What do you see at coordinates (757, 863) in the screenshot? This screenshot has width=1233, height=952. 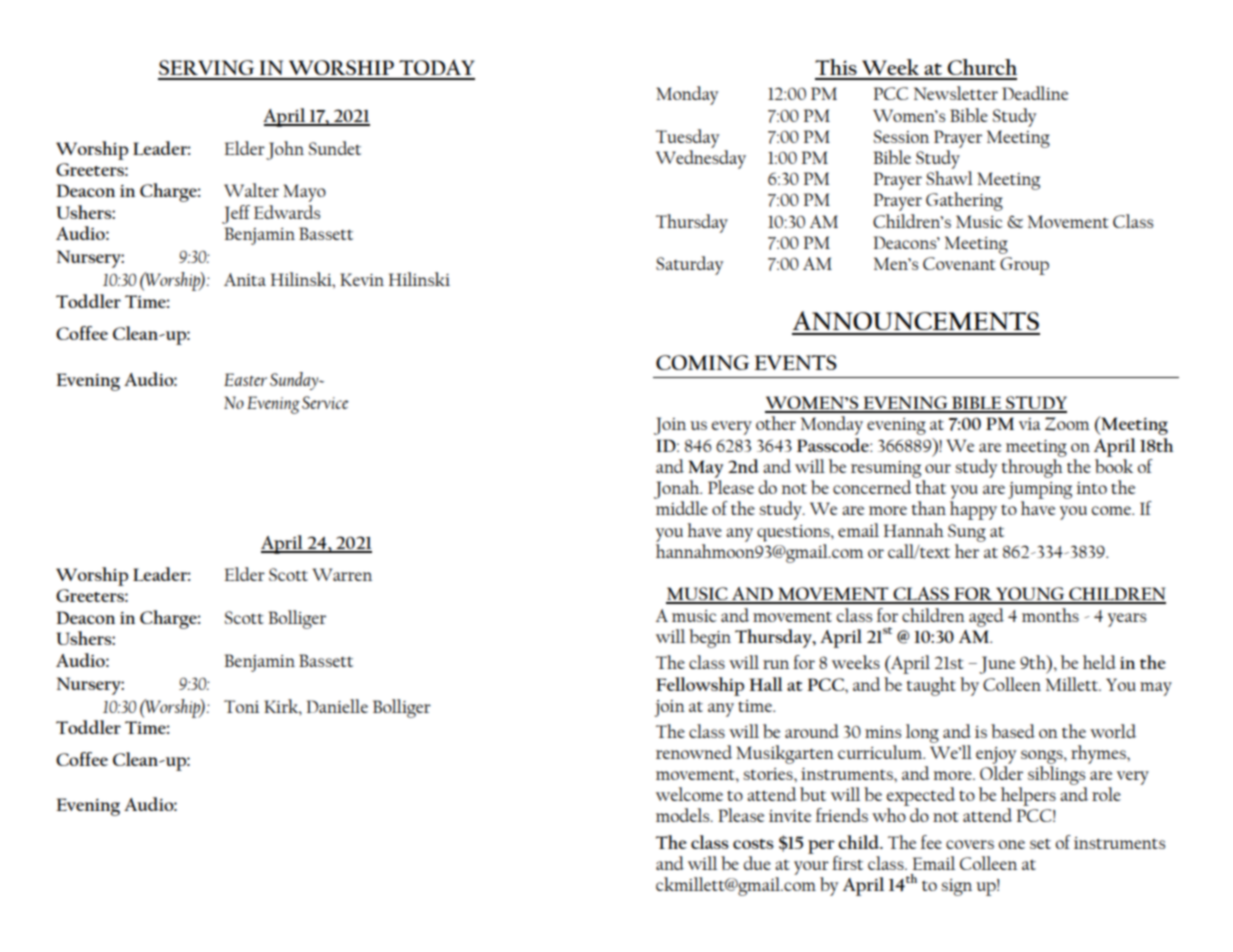 I see `due` at bounding box center [757, 863].
